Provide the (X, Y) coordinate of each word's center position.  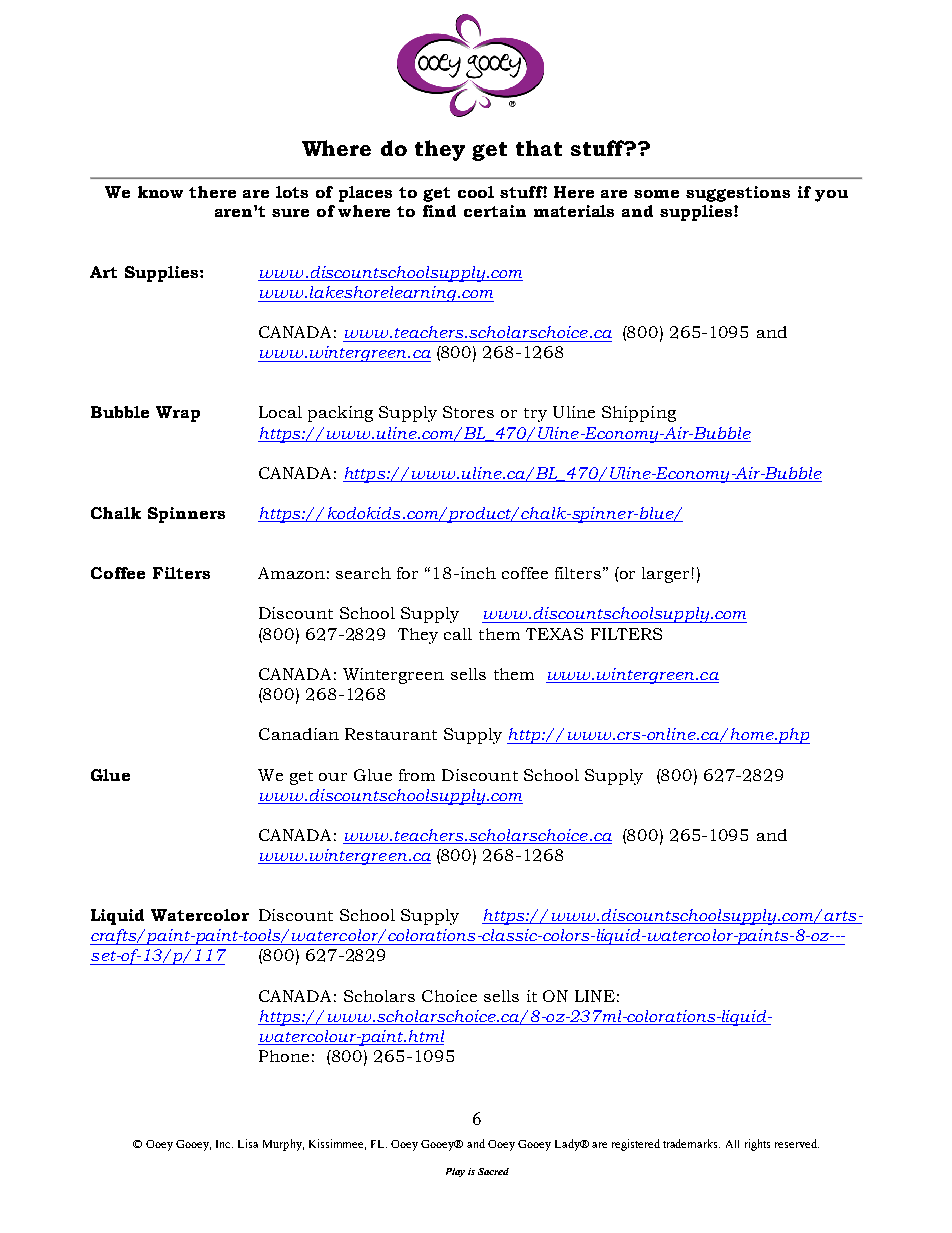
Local (280, 412)
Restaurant (391, 734)
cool (476, 192)
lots (292, 192)
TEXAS (554, 634)
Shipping (639, 414)
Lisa (248, 1143)
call (458, 634)
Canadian (299, 734)
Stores (468, 412)
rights (757, 1145)
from (417, 775)
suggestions (738, 194)
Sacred (493, 1171)
